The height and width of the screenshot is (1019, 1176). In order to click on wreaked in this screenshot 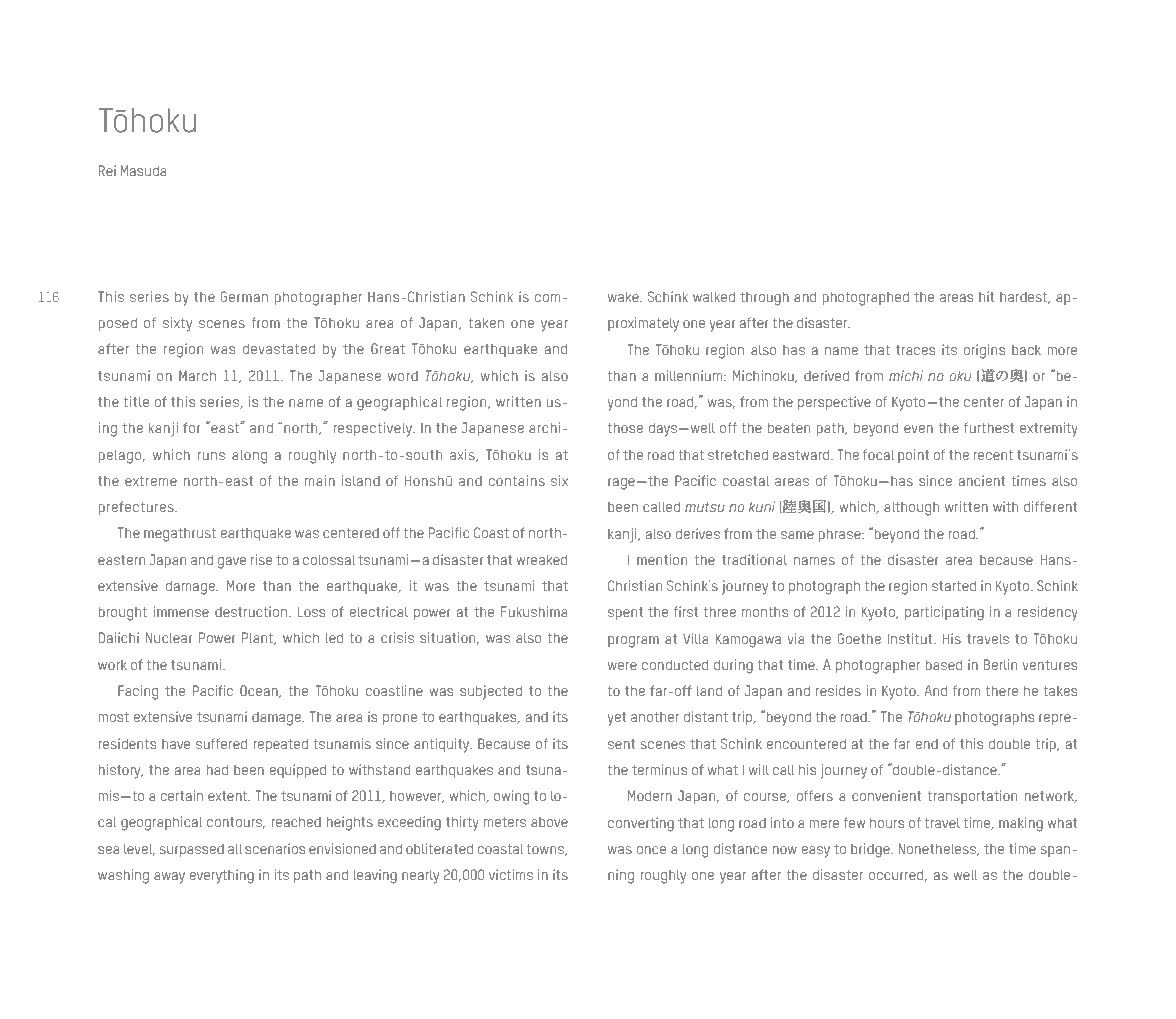, I will do `click(542, 560)`.
